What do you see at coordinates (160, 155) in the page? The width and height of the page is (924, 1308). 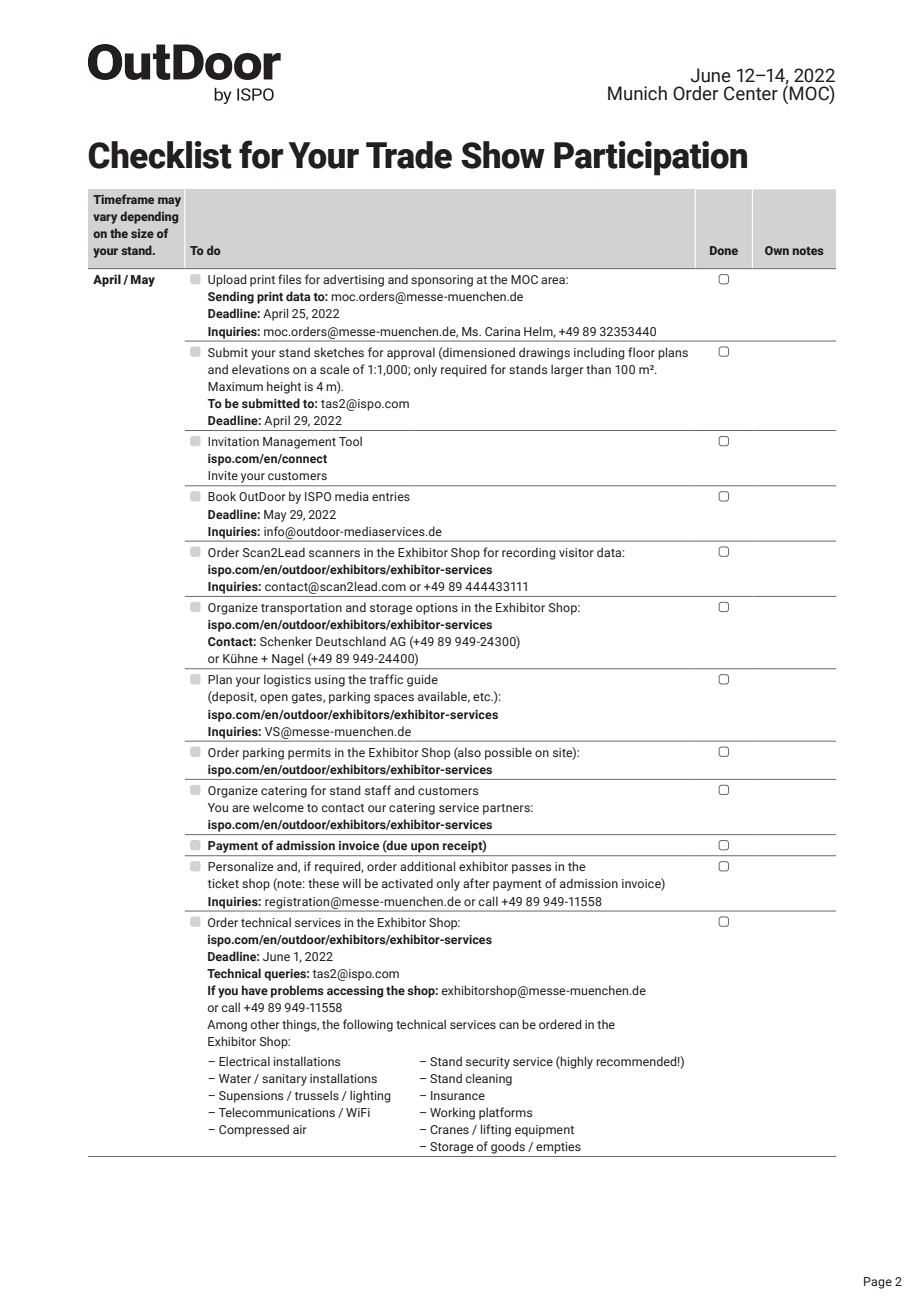 I see `Checklist` at bounding box center [160, 155].
